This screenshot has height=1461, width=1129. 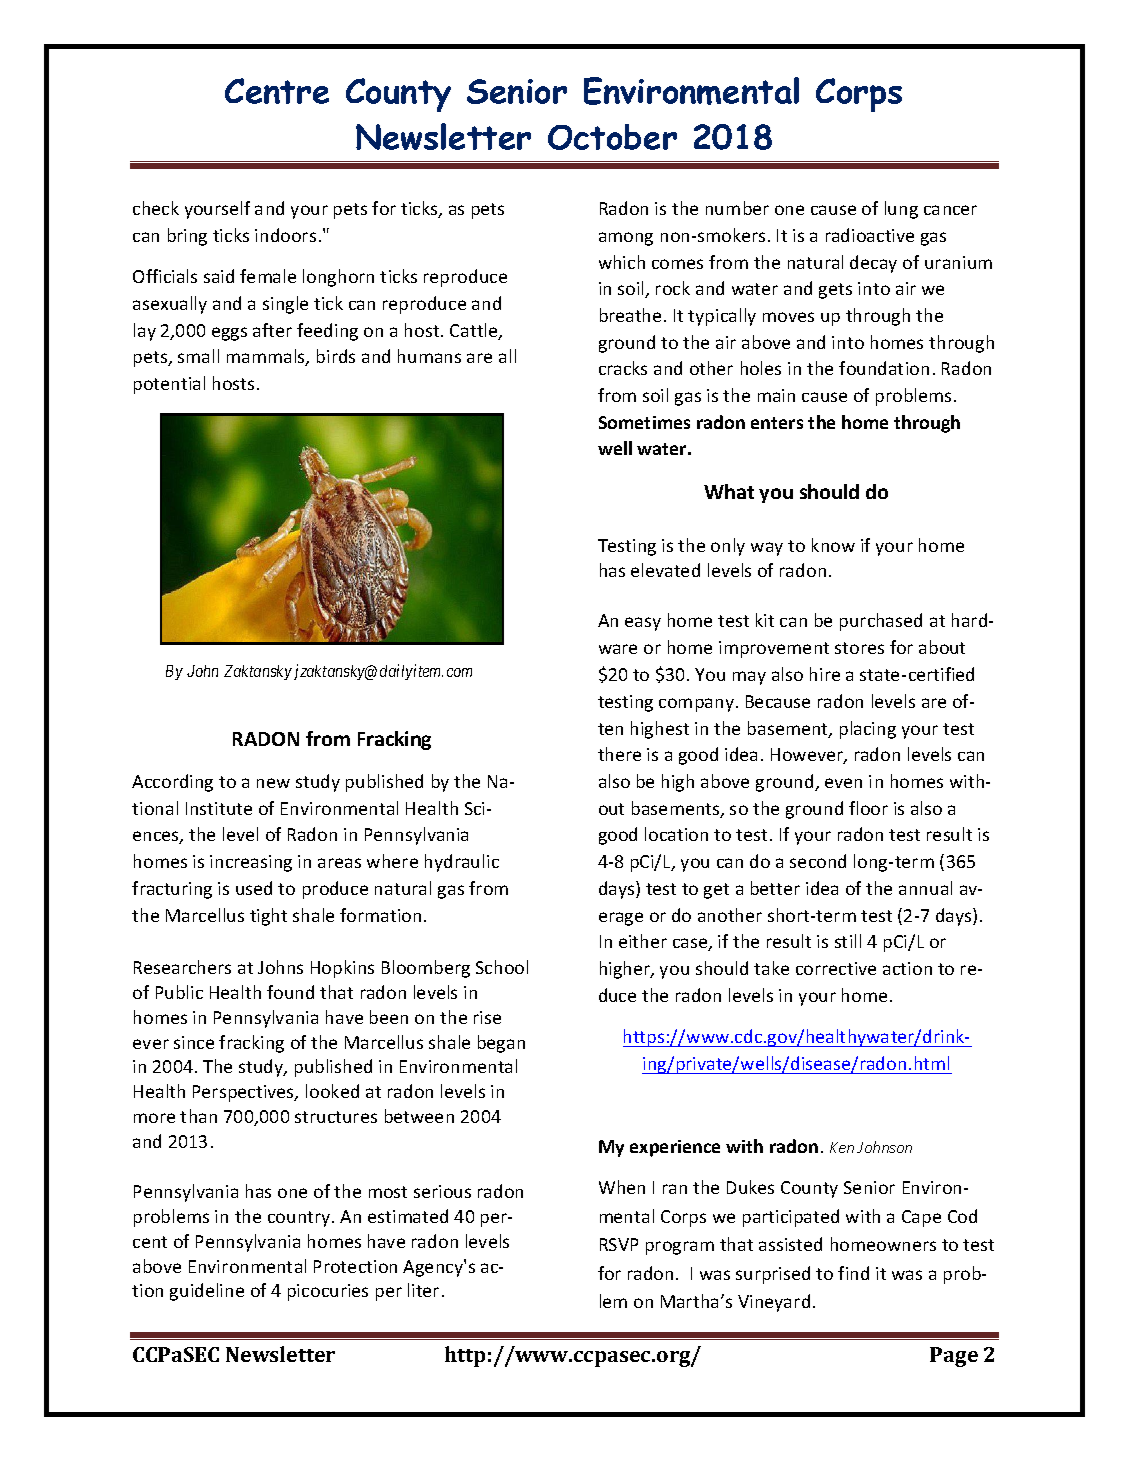 What do you see at coordinates (328, 1292) in the screenshot?
I see `picocuries` at bounding box center [328, 1292].
